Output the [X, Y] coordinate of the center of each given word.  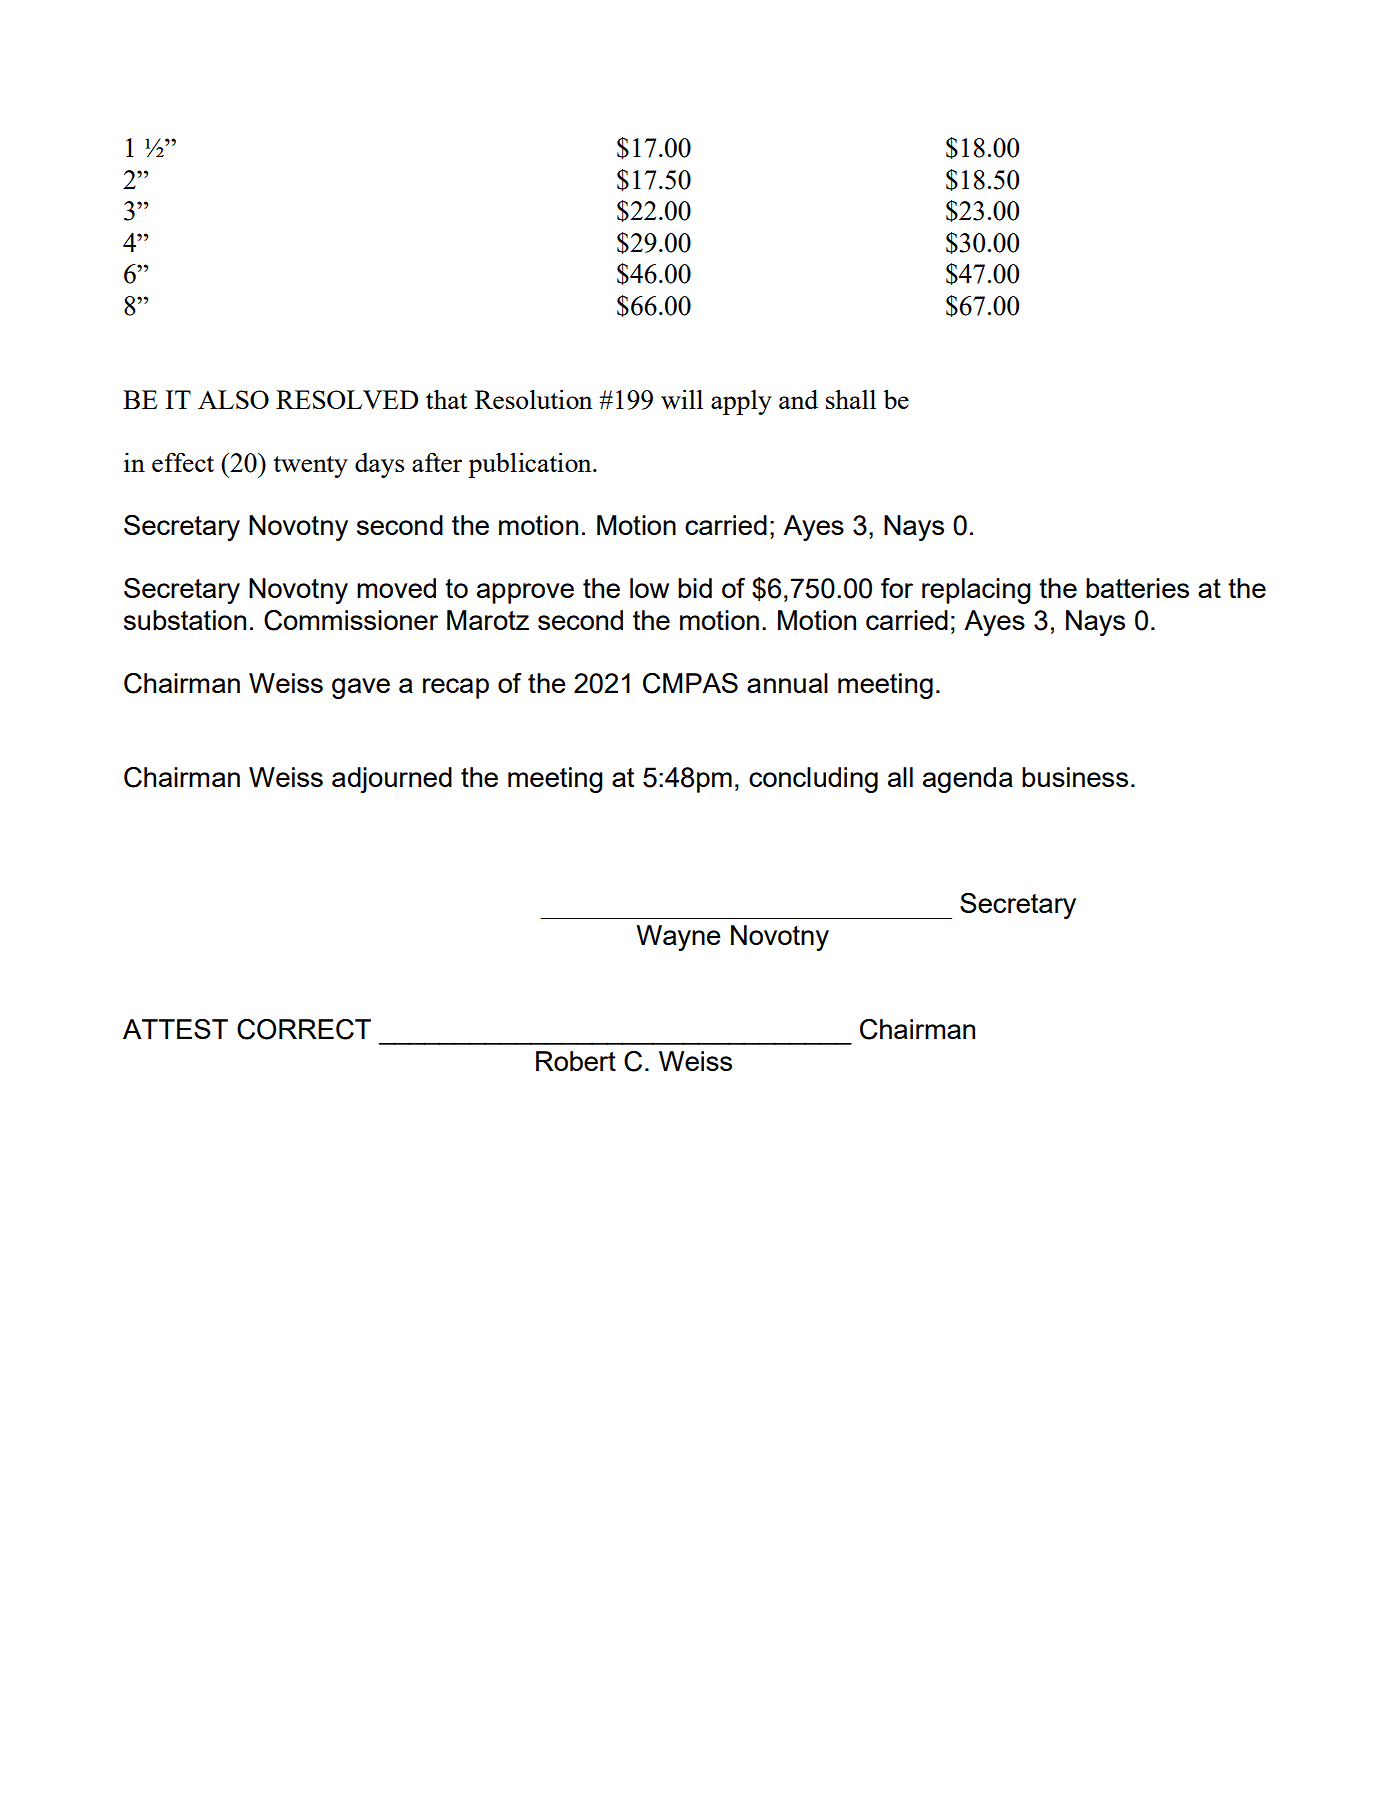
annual [787, 683]
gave [361, 688]
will [682, 399]
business [1075, 777]
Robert [576, 1061]
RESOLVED [347, 399]
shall [851, 399]
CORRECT [304, 1029]
